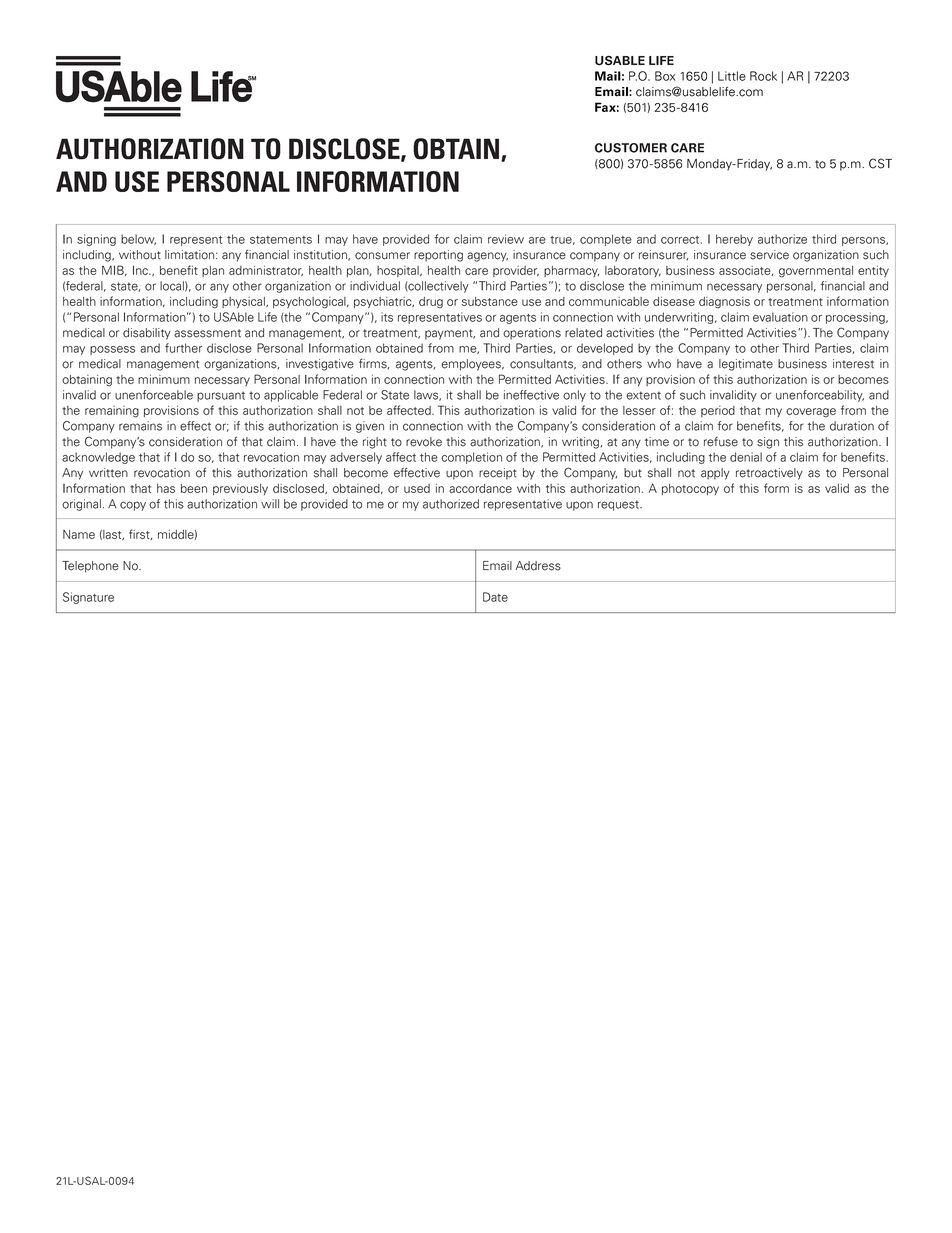 The height and width of the screenshot is (1233, 952). What do you see at coordinates (763, 76) in the screenshot?
I see `Rock` at bounding box center [763, 76].
